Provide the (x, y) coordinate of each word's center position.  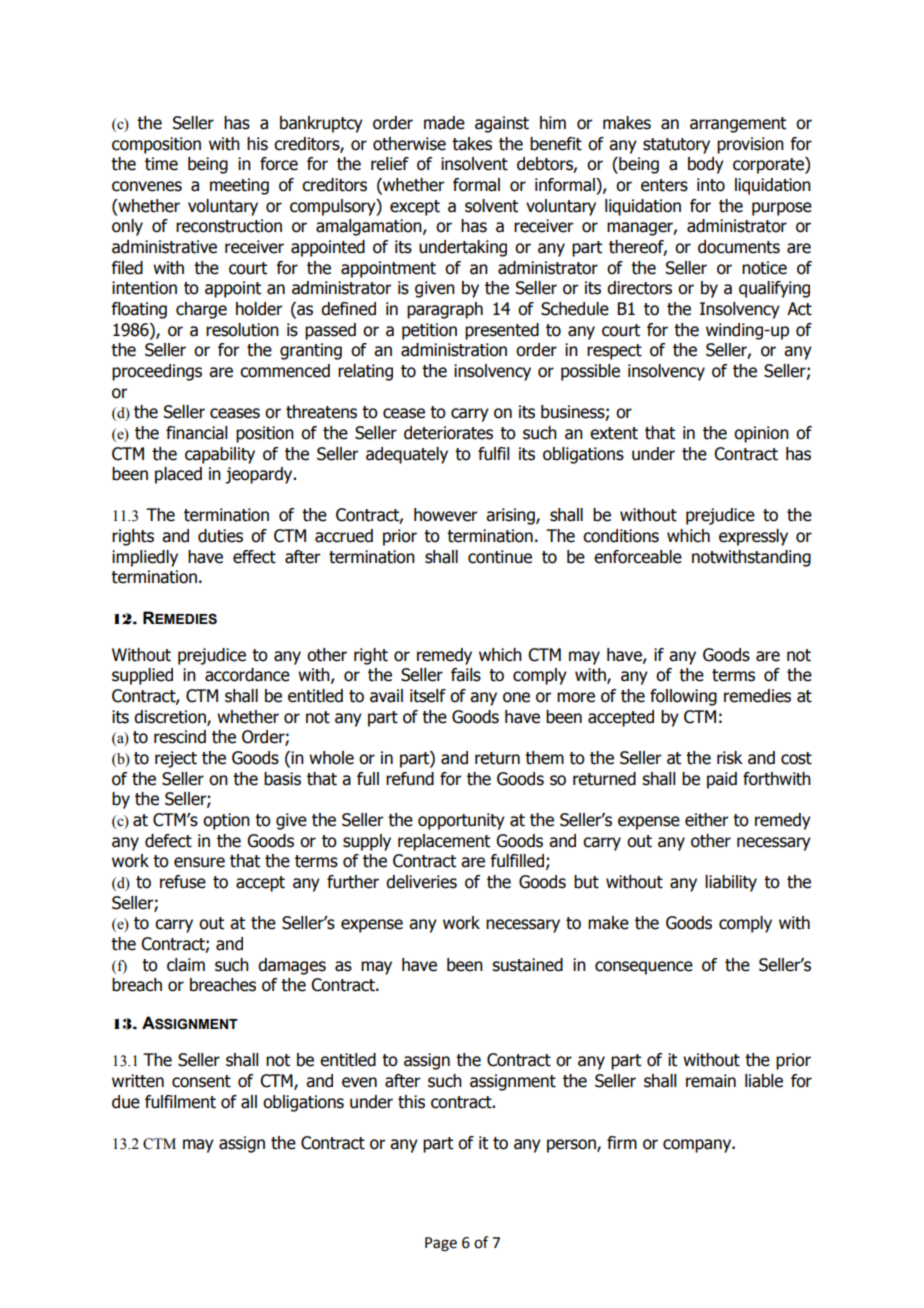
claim (186, 965)
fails (466, 675)
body (706, 165)
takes (472, 144)
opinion (761, 434)
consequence (644, 968)
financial (196, 433)
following (683, 697)
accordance (247, 675)
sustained (527, 965)
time (161, 164)
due (126, 1102)
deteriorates (448, 433)
